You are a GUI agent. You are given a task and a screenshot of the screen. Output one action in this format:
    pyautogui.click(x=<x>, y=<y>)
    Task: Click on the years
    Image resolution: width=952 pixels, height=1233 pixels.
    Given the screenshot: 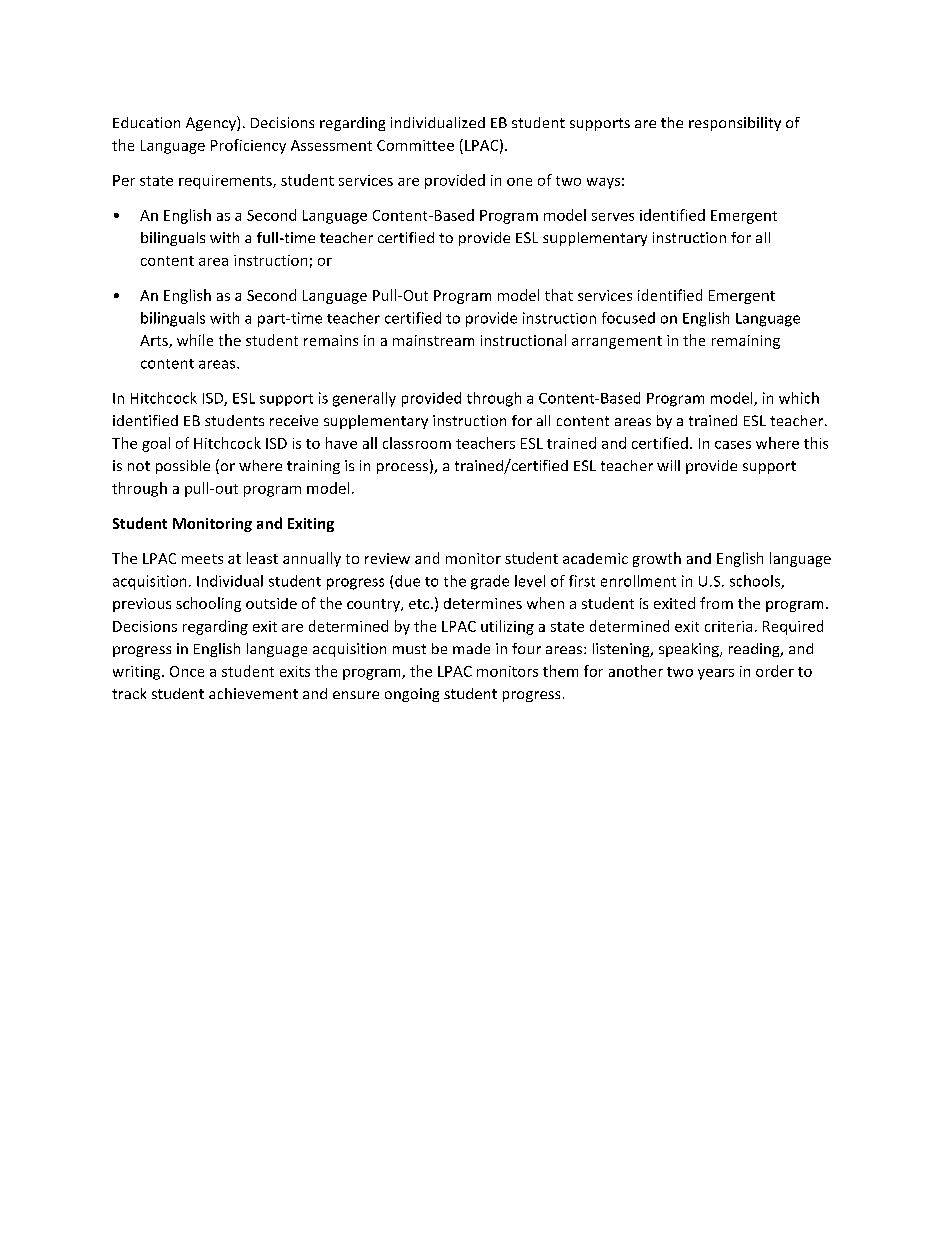 What is the action you would take?
    pyautogui.click(x=716, y=674)
